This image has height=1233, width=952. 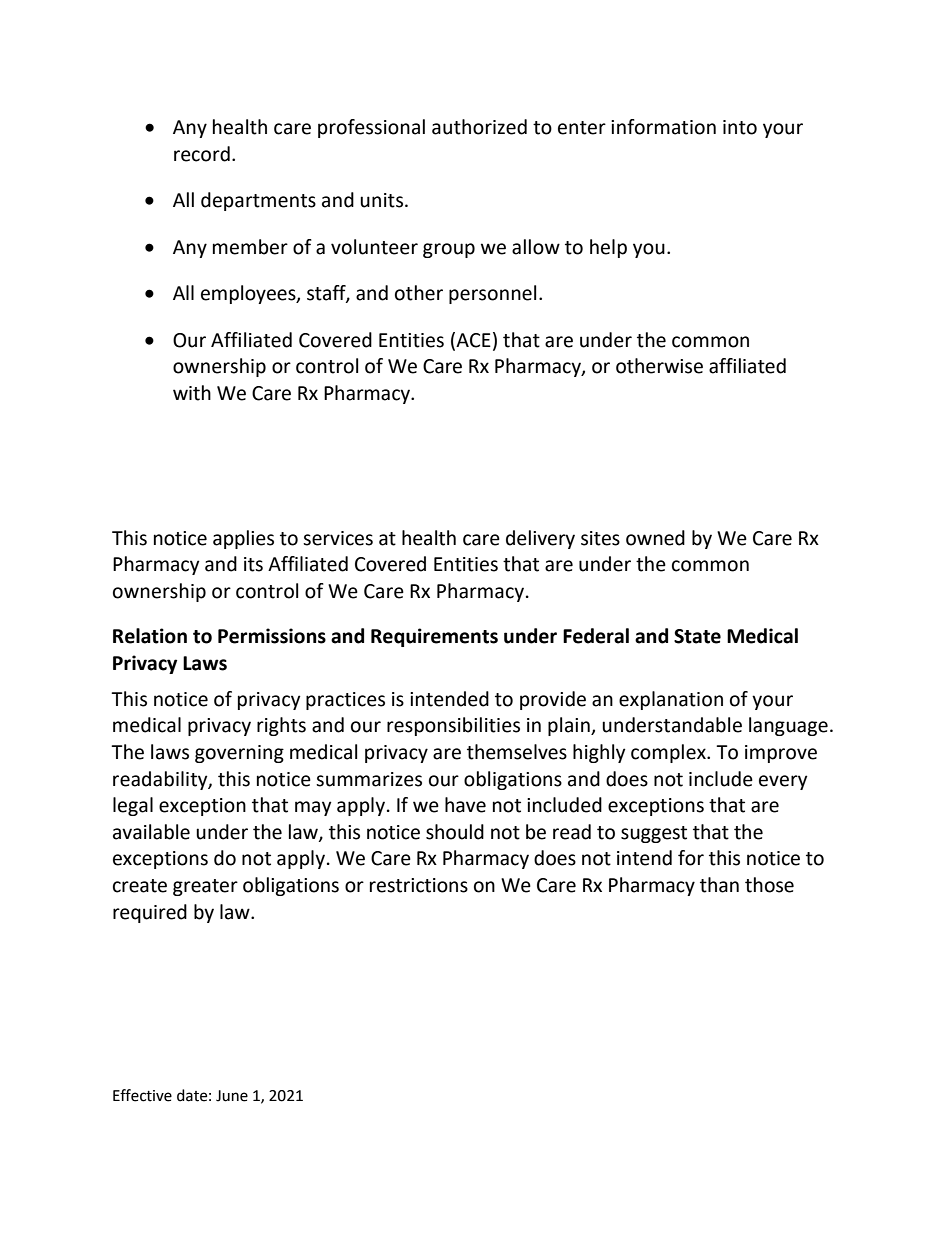 I want to click on June, so click(x=232, y=1096).
